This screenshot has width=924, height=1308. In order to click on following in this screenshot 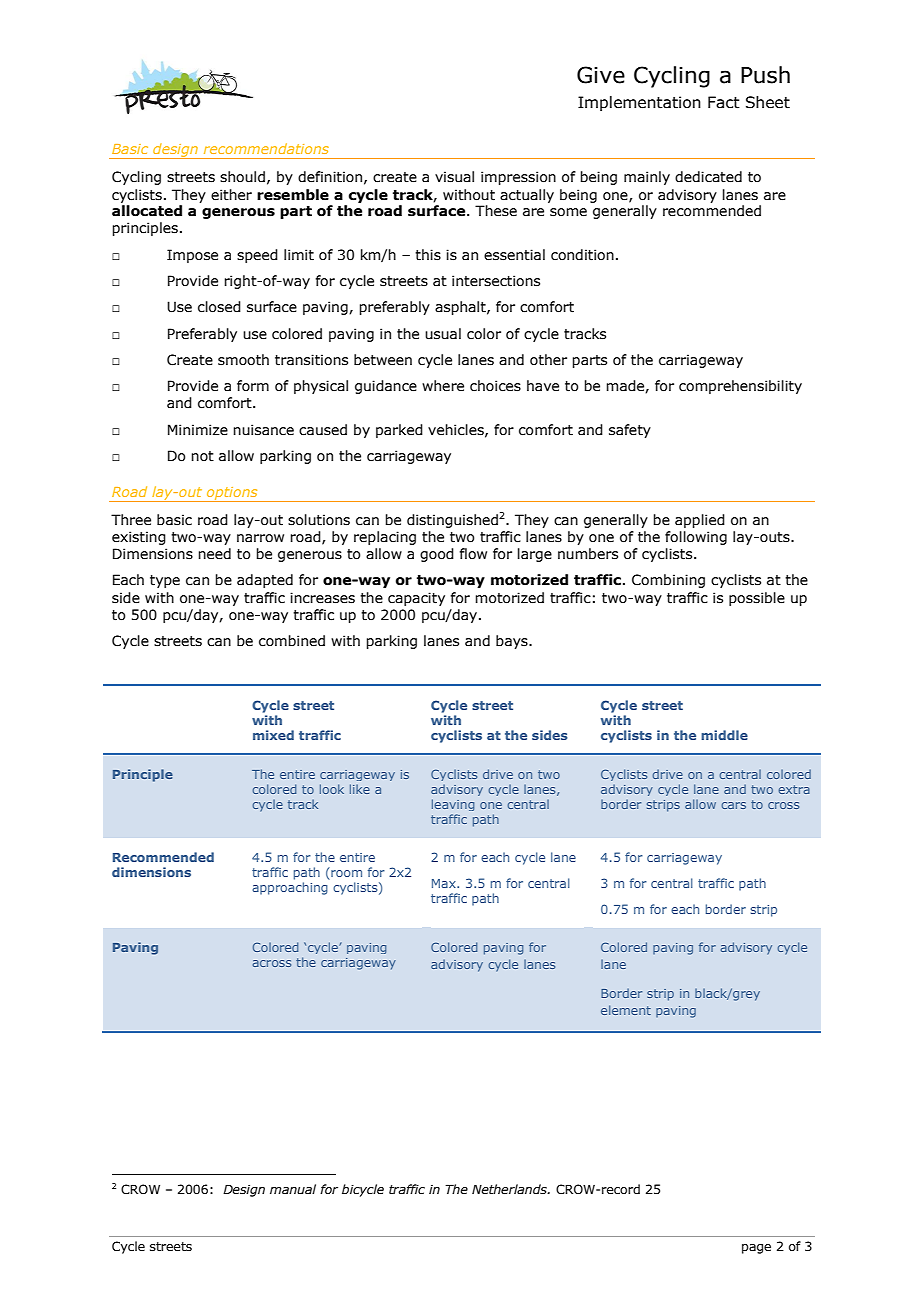, I will do `click(696, 538)`.
